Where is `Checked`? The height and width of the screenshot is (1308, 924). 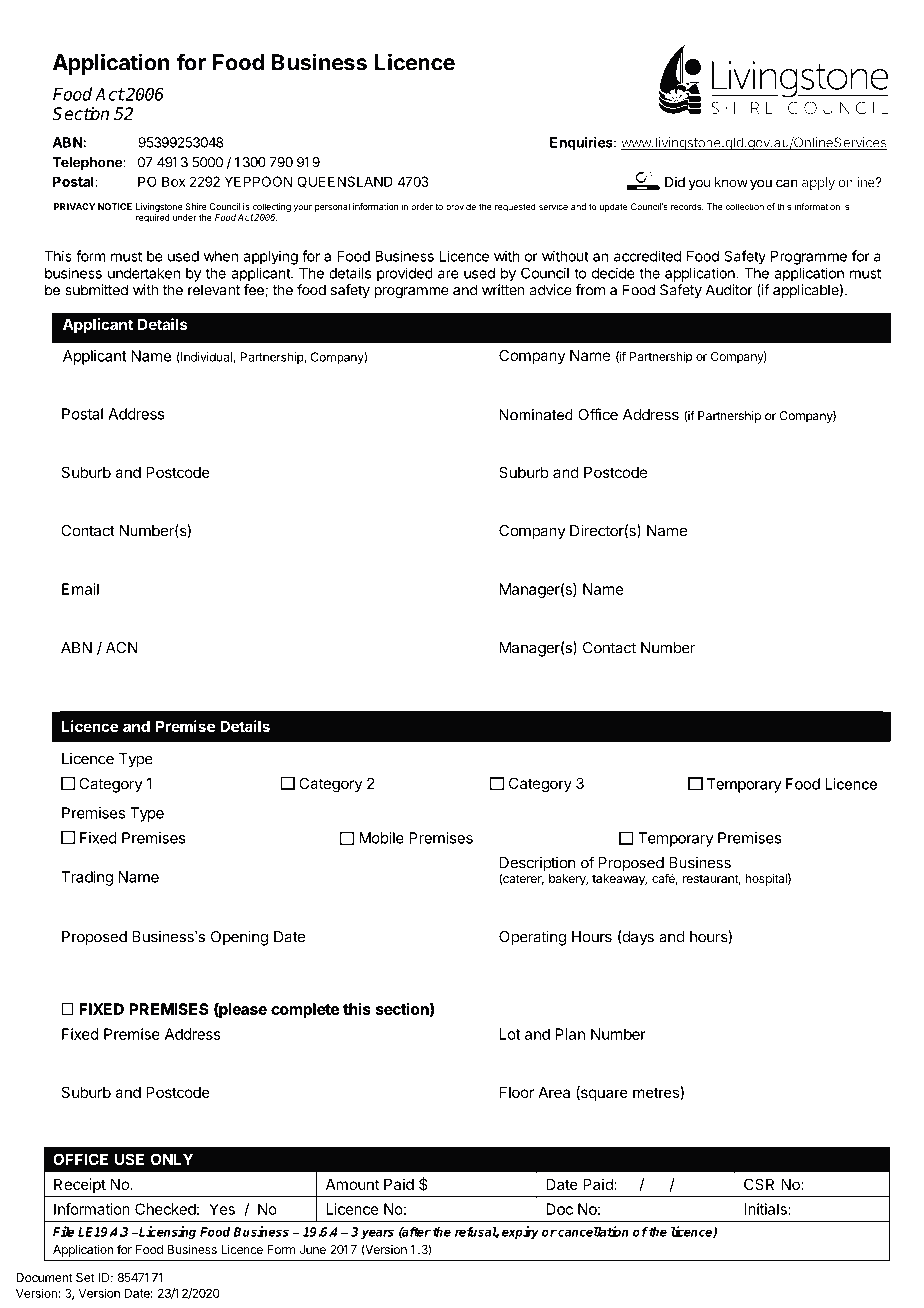 Checked is located at coordinates (165, 1209).
